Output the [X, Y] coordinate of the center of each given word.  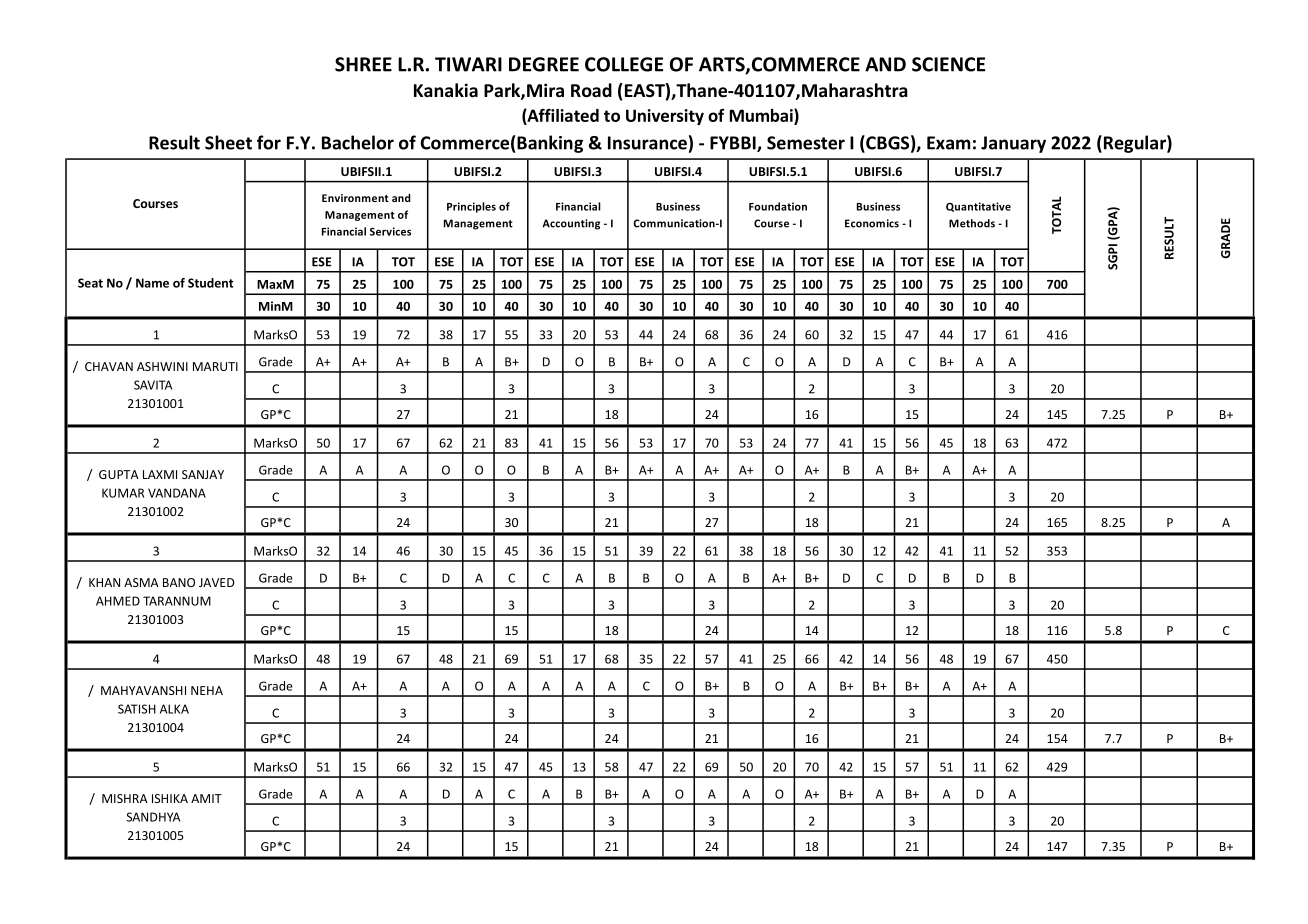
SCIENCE [948, 64]
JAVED [217, 582]
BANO [179, 582]
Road [591, 90]
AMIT [206, 798]
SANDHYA [153, 817]
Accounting [571, 224]
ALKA [174, 709]
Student [210, 283]
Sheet [228, 142]
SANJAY [203, 474]
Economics [872, 223]
